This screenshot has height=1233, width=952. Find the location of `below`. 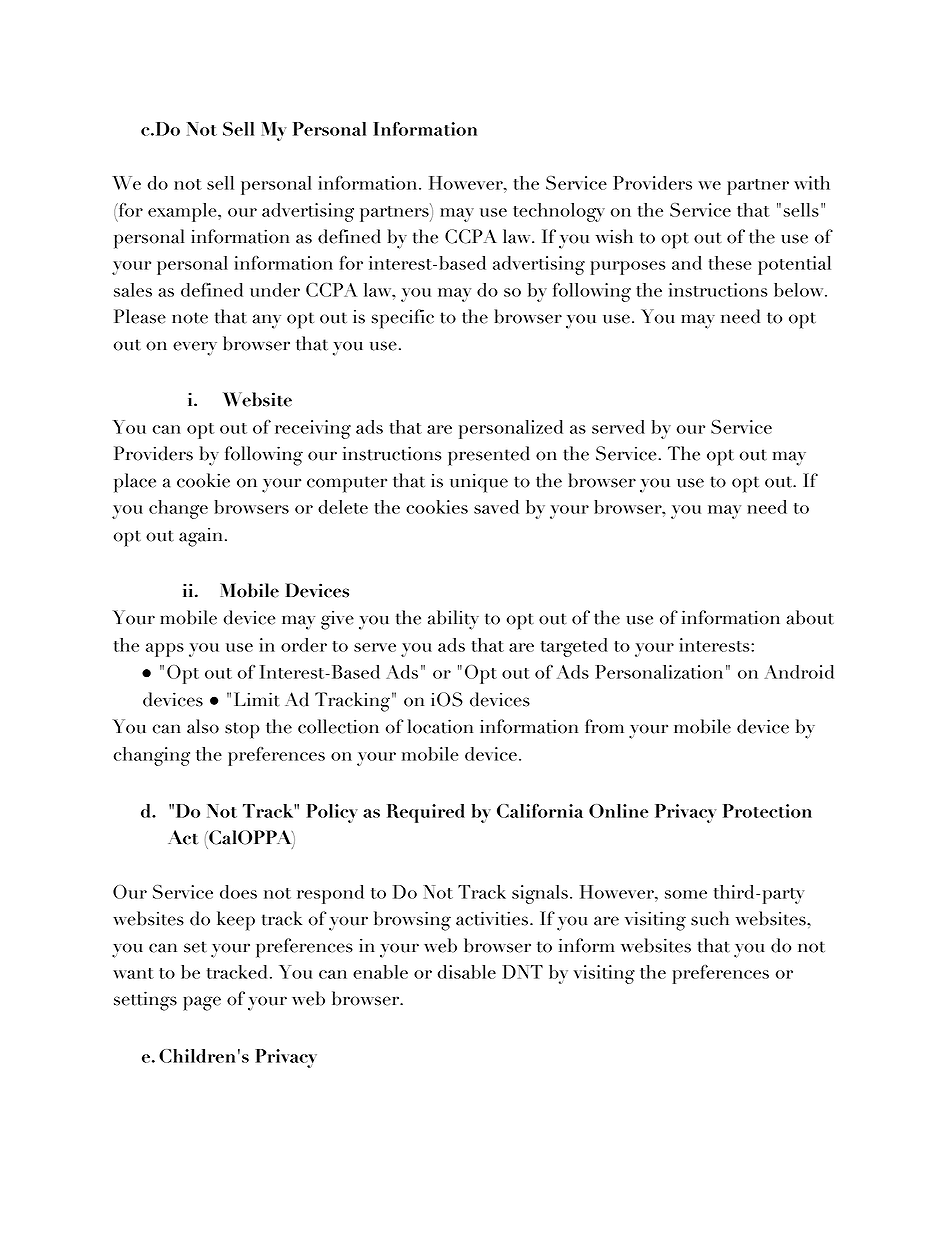

below is located at coordinates (800, 290).
